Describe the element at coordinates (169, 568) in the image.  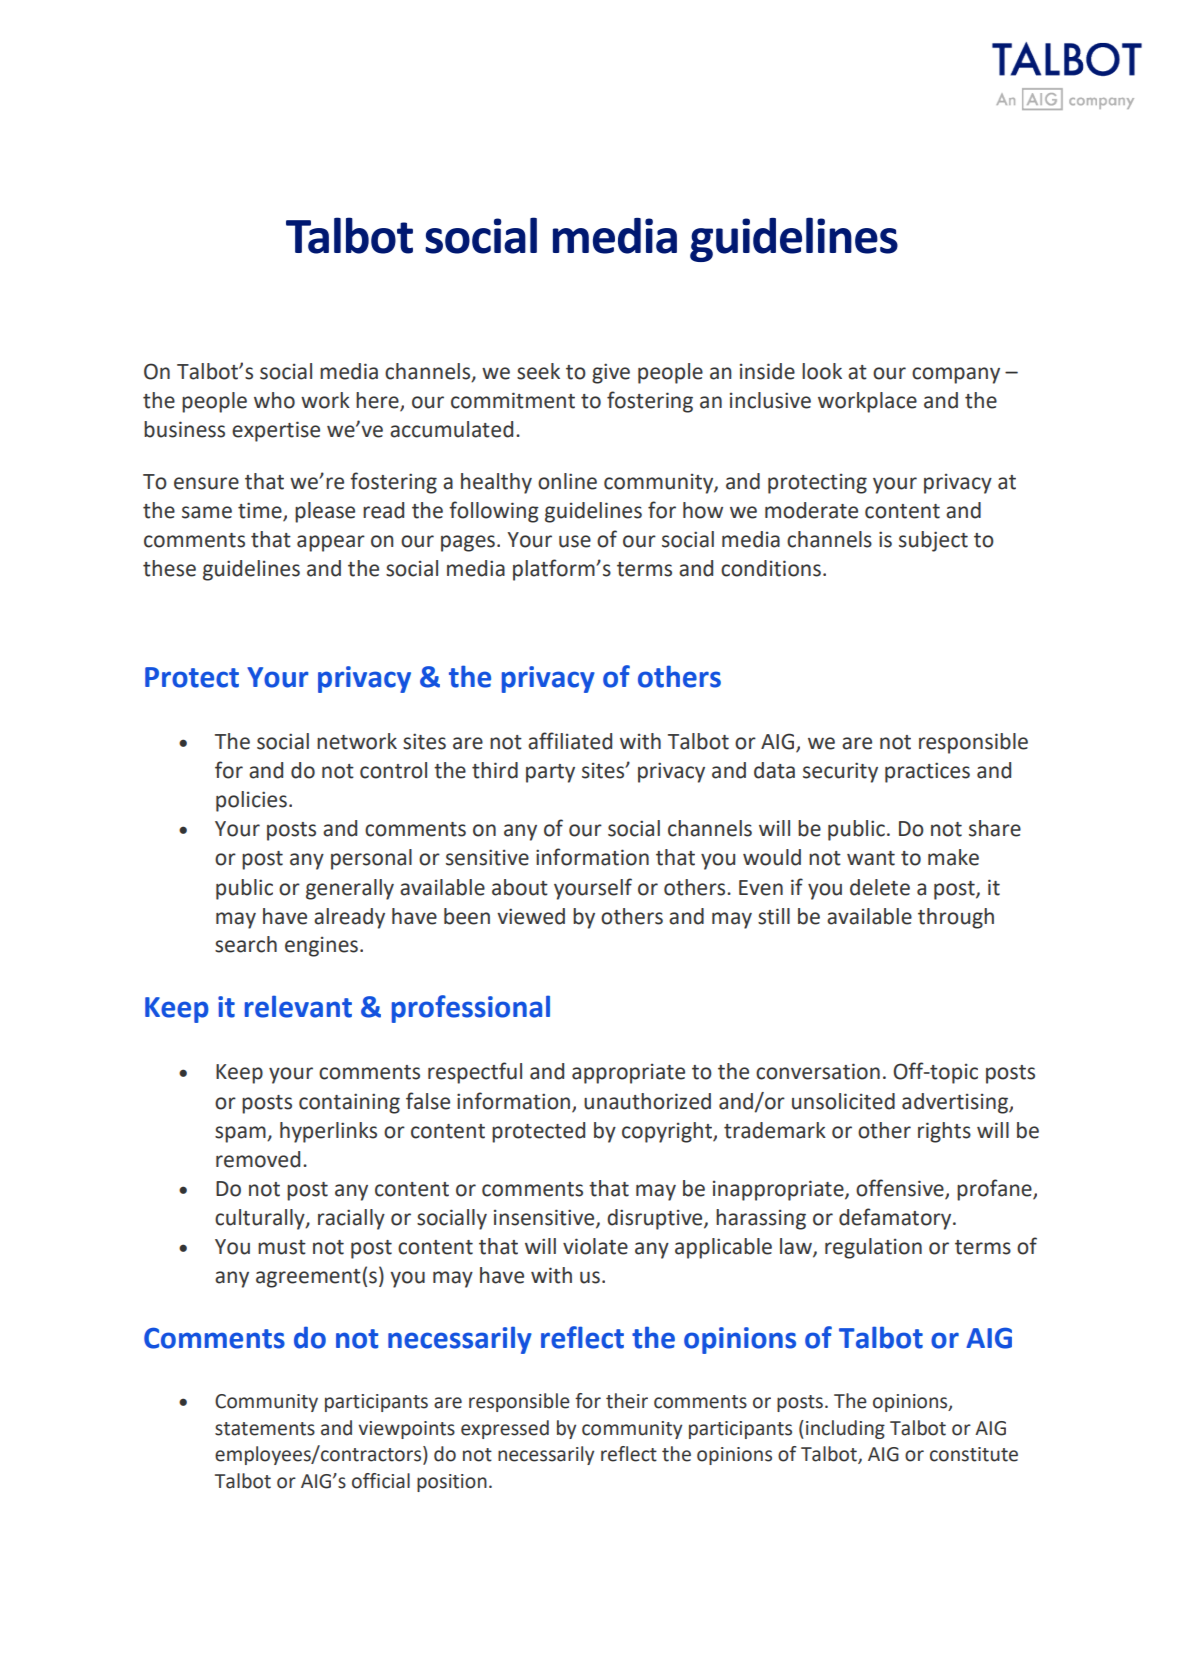
I see `these` at that location.
